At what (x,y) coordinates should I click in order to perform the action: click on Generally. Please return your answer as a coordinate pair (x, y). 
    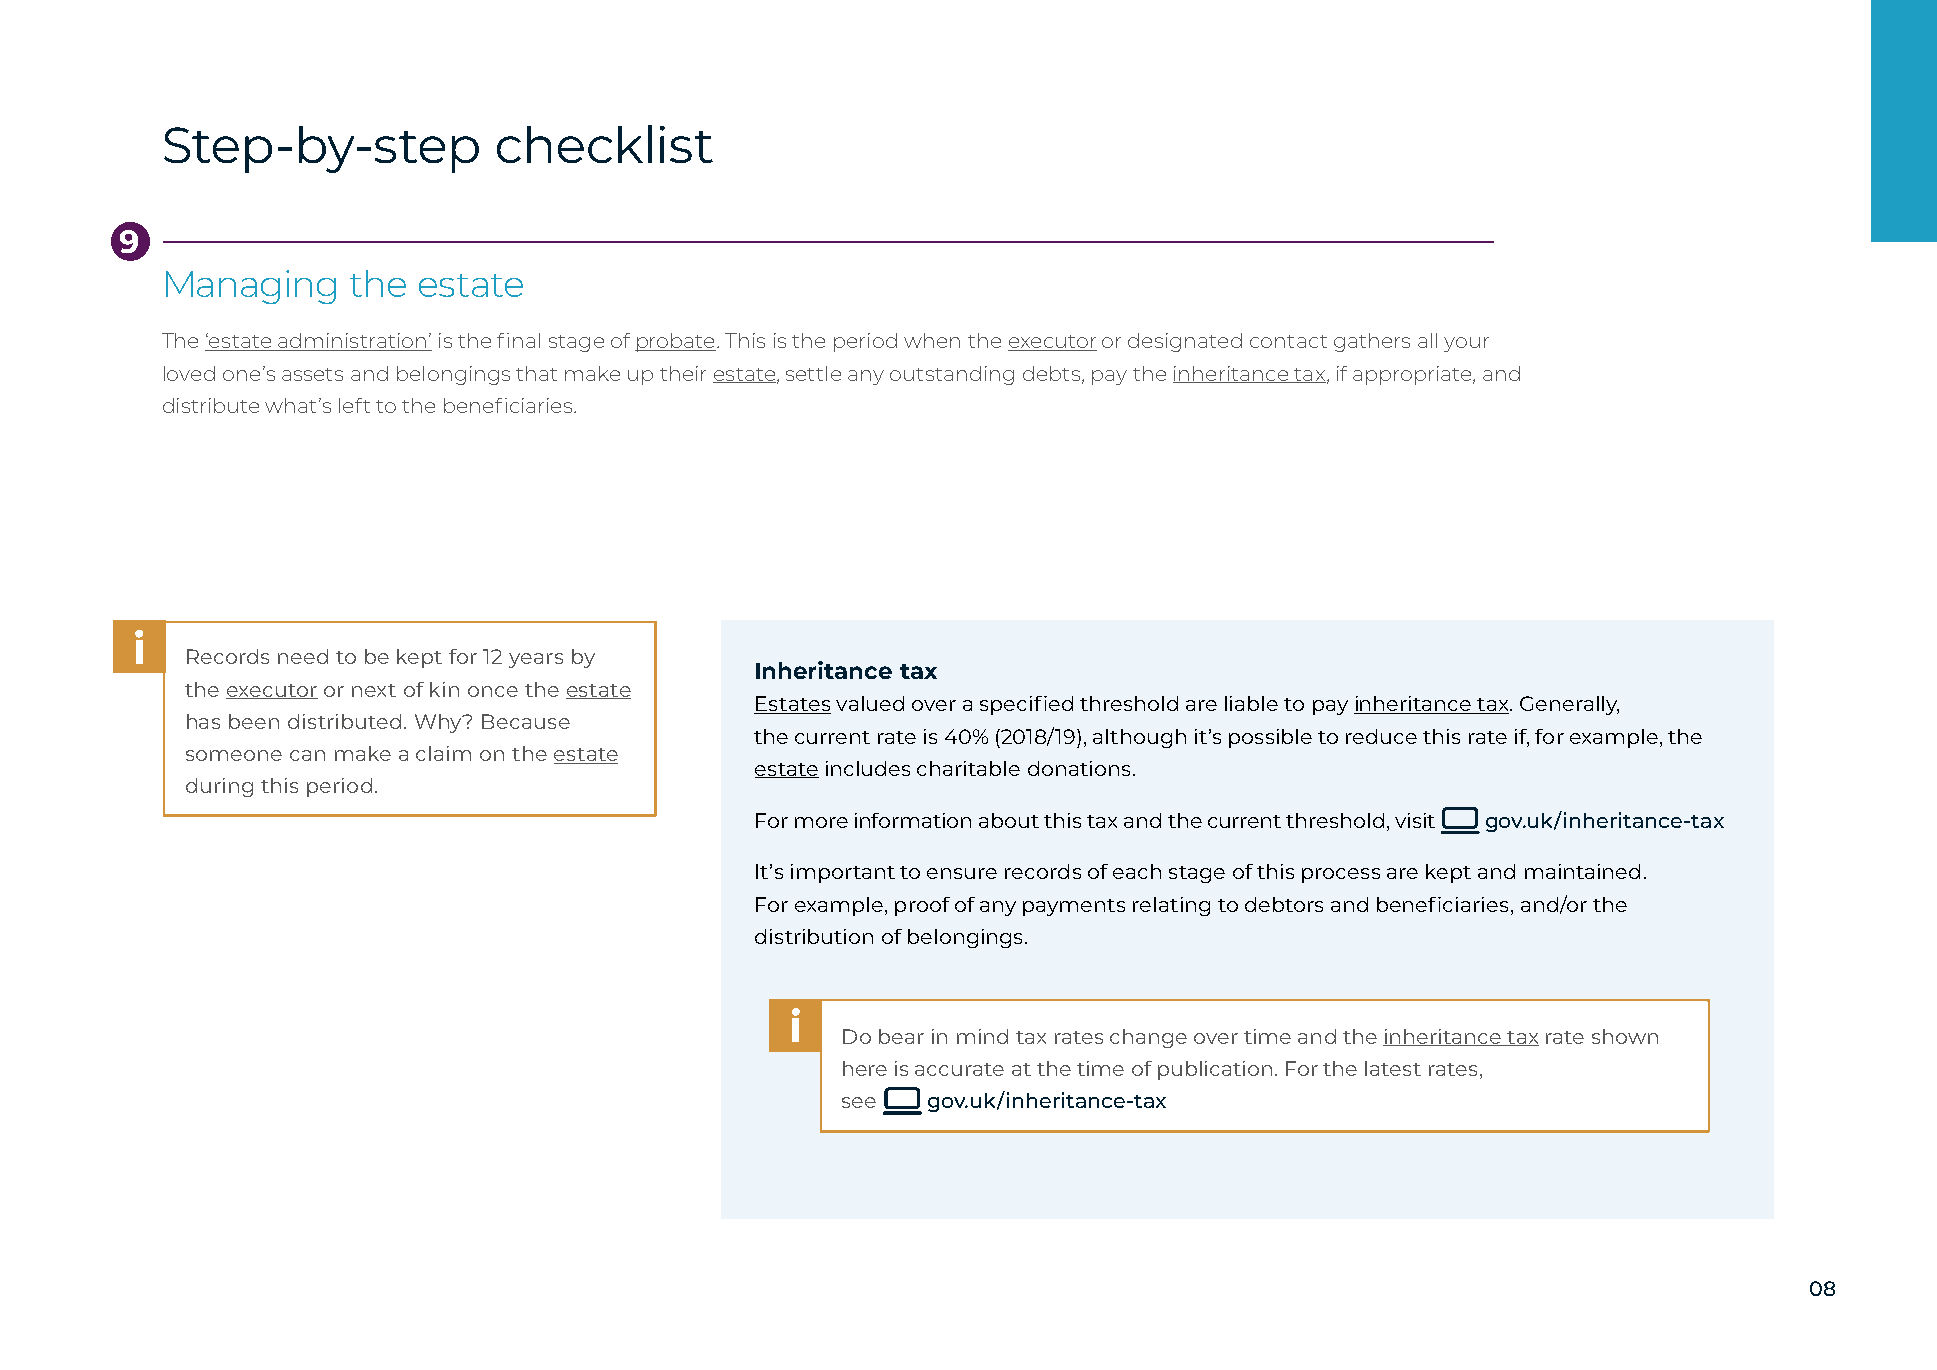
    Looking at the image, I should click on (1569, 705).
